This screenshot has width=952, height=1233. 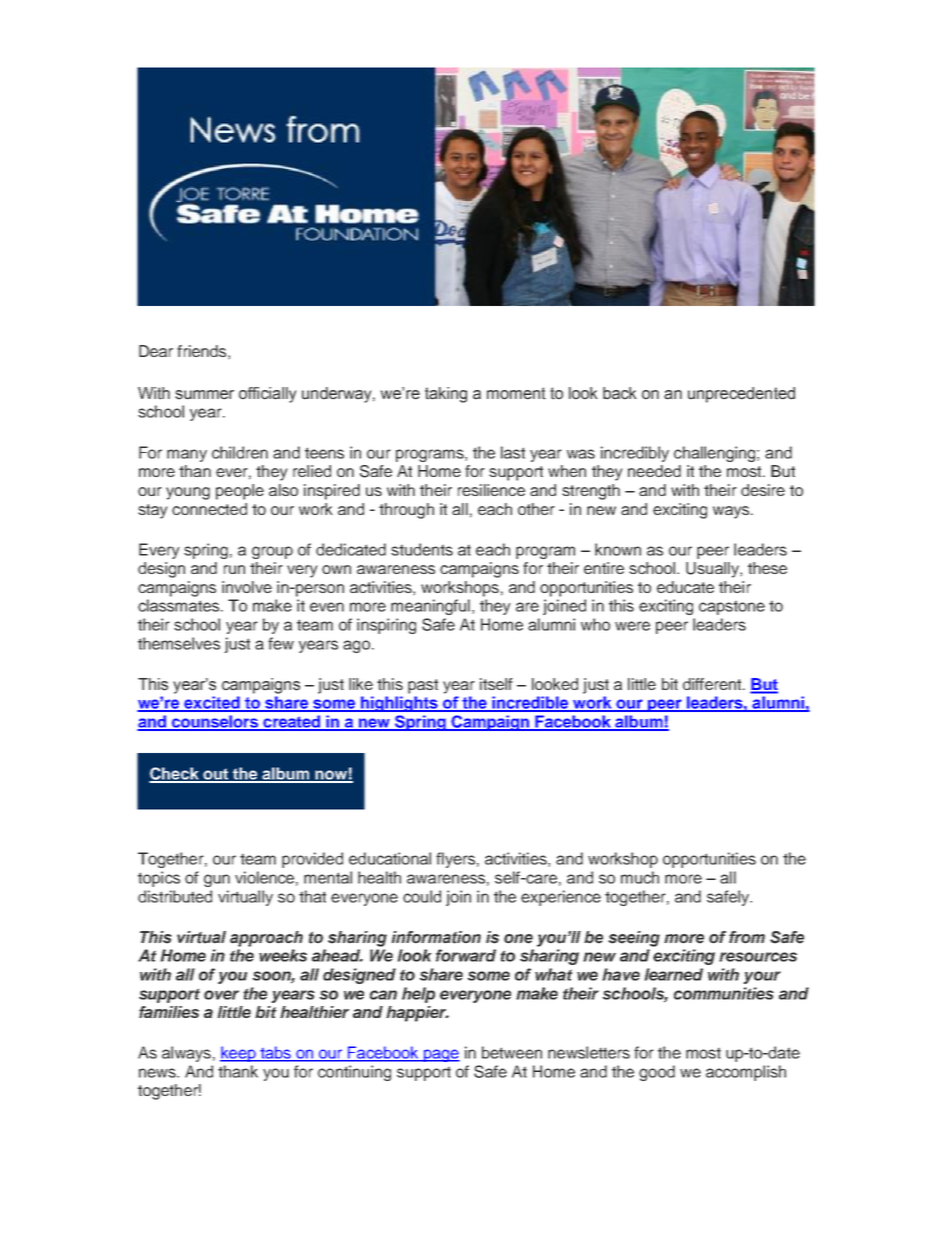 What do you see at coordinates (491, 490) in the screenshot?
I see `resilience` at bounding box center [491, 490].
